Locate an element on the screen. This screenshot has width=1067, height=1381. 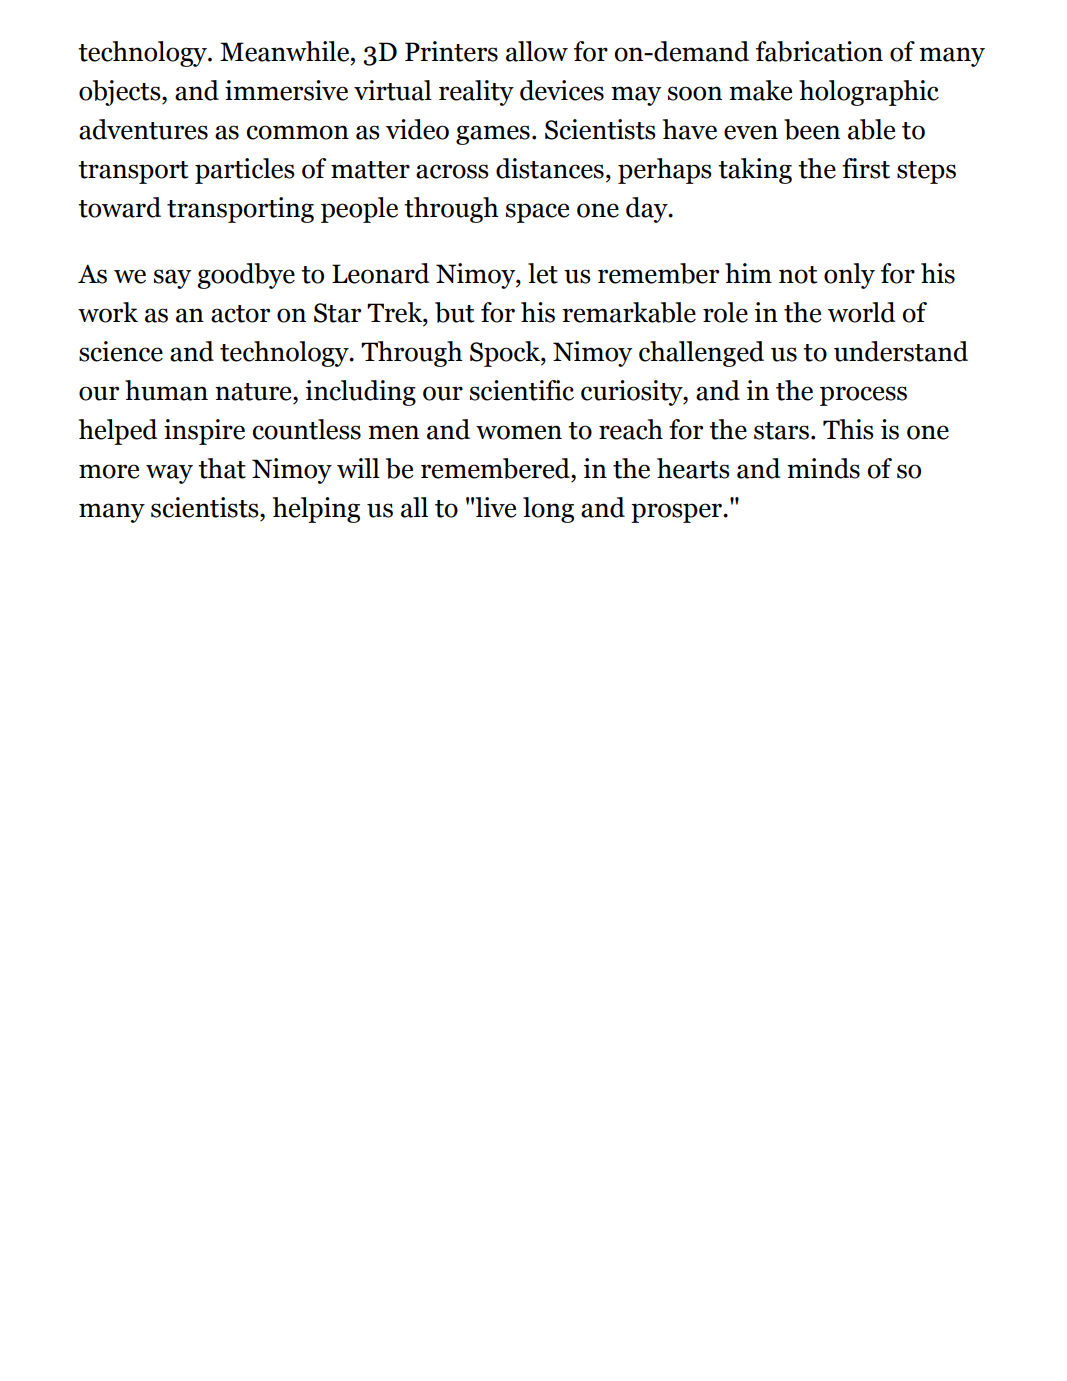
only is located at coordinates (849, 276).
